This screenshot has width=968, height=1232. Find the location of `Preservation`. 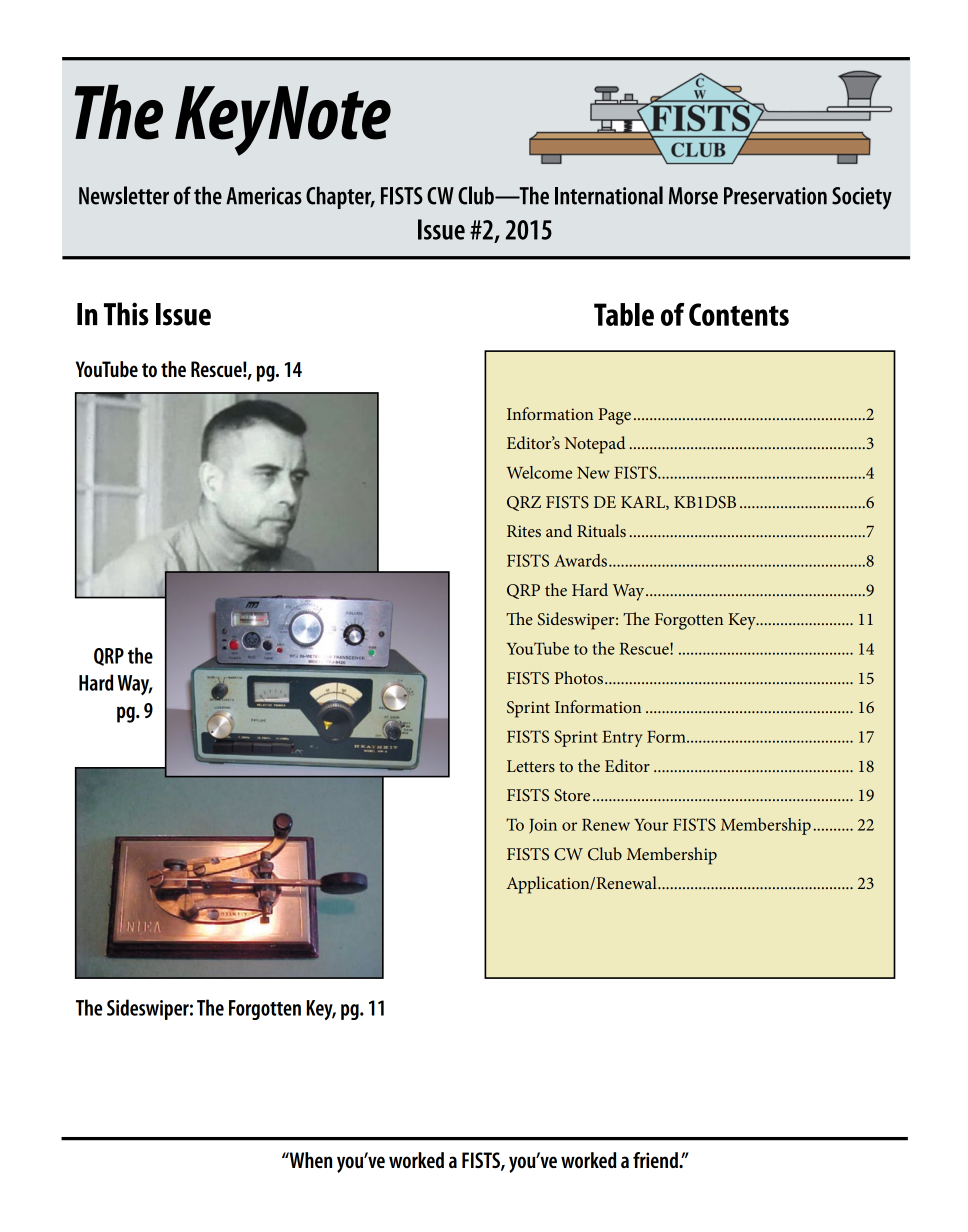

Preservation is located at coordinates (775, 196).
